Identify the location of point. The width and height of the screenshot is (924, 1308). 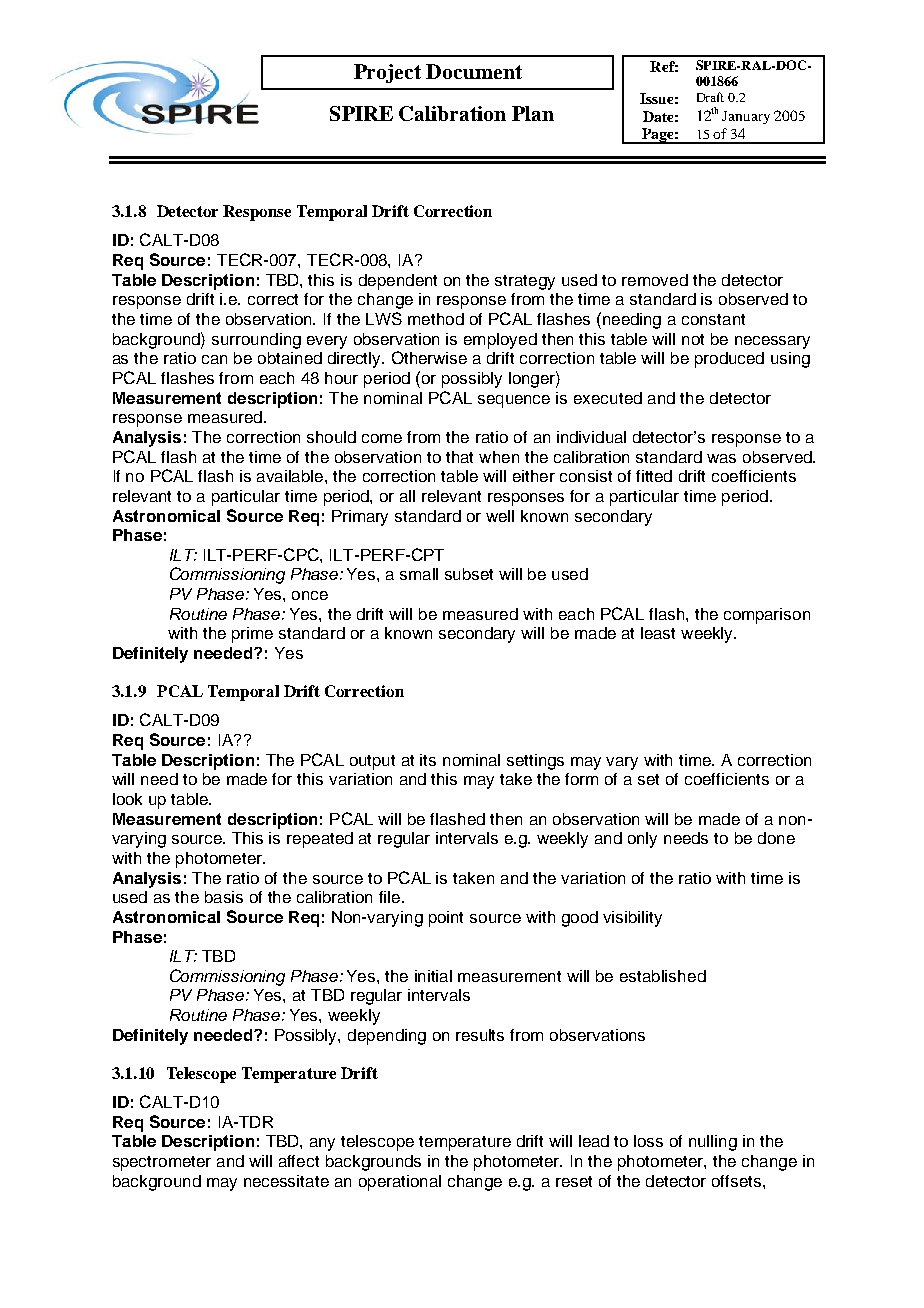
(446, 919).
